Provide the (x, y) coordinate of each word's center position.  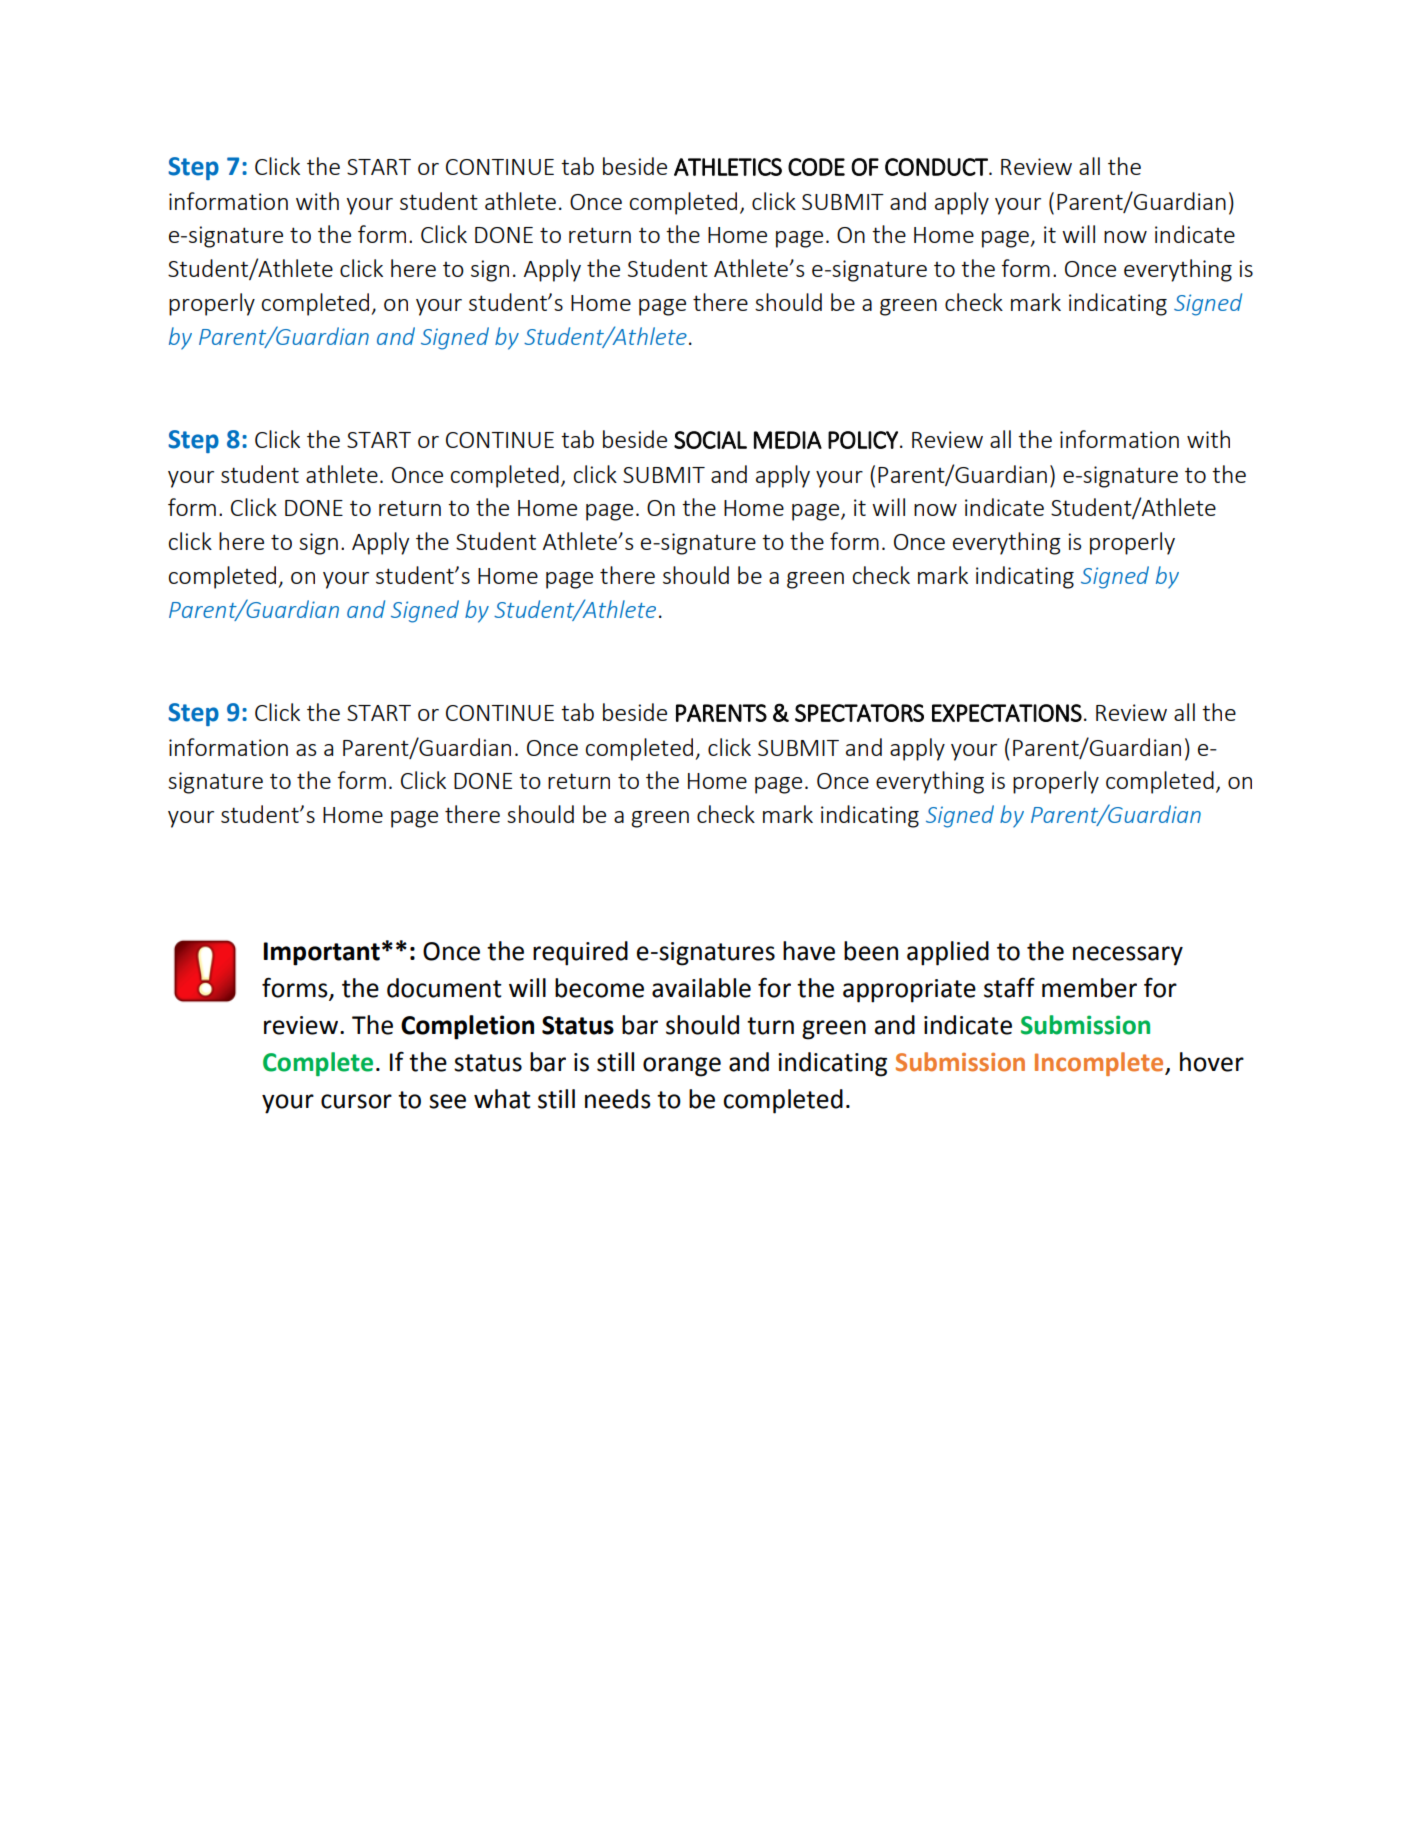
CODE (816, 167)
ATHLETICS (728, 167)
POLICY (863, 440)
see (447, 1101)
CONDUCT (937, 167)
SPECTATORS (859, 713)
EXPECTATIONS (1007, 713)
